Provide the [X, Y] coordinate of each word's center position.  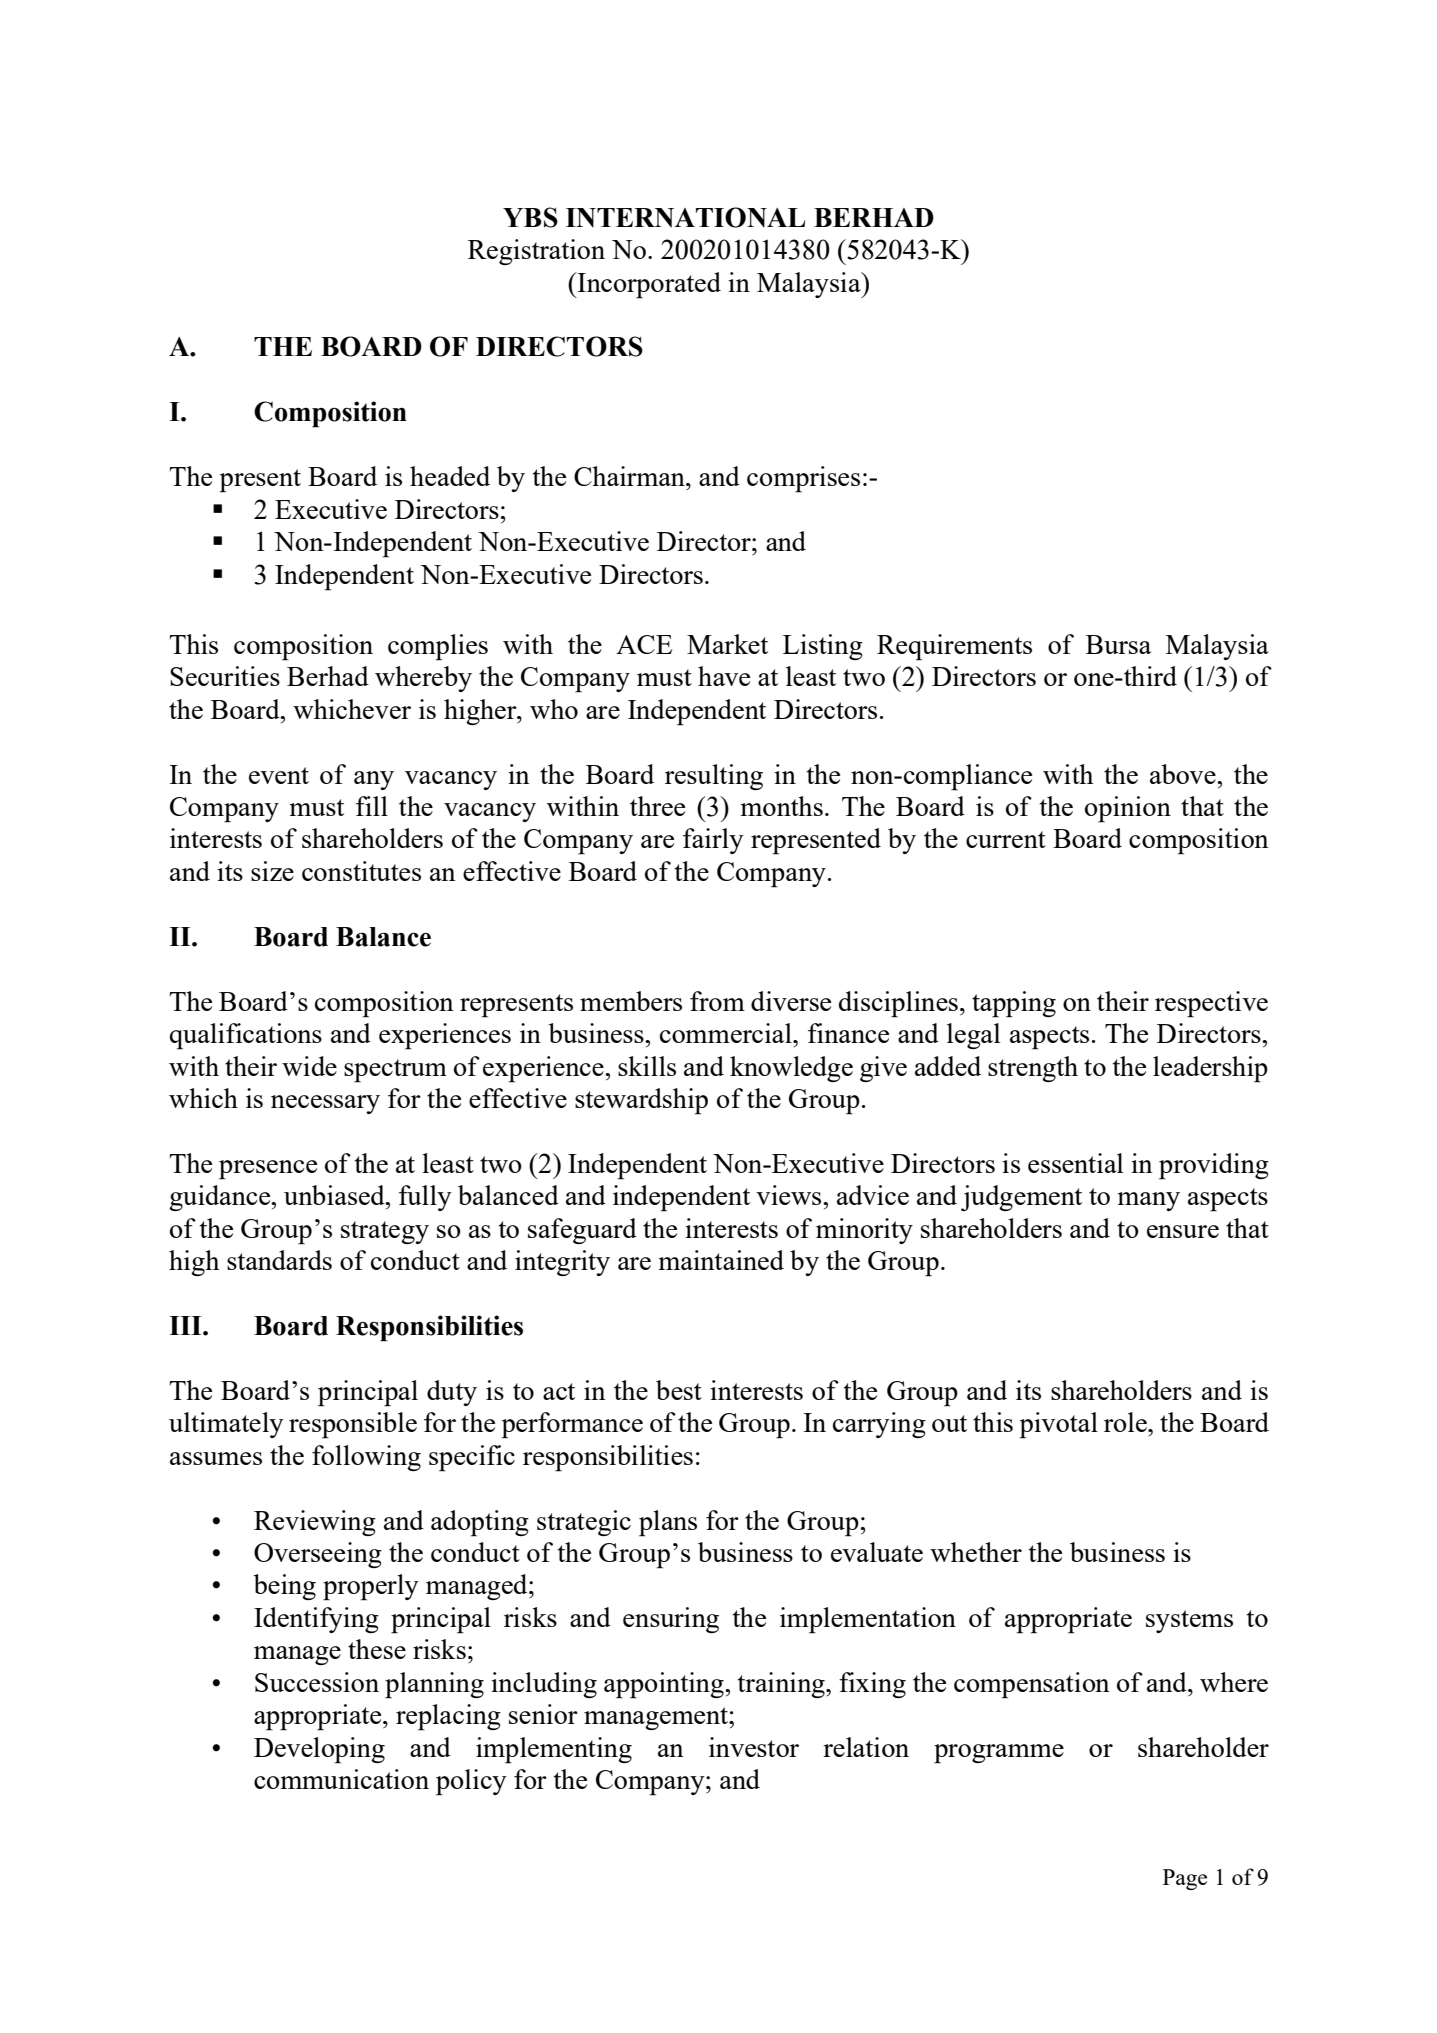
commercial [727, 1033]
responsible [353, 1425]
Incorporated [648, 285]
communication [341, 1779]
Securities [225, 676]
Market [727, 644]
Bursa [1118, 644]
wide [309, 1066]
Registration [536, 252]
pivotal [1058, 1425]
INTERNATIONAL [685, 217]
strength [1033, 1069]
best [679, 1390]
